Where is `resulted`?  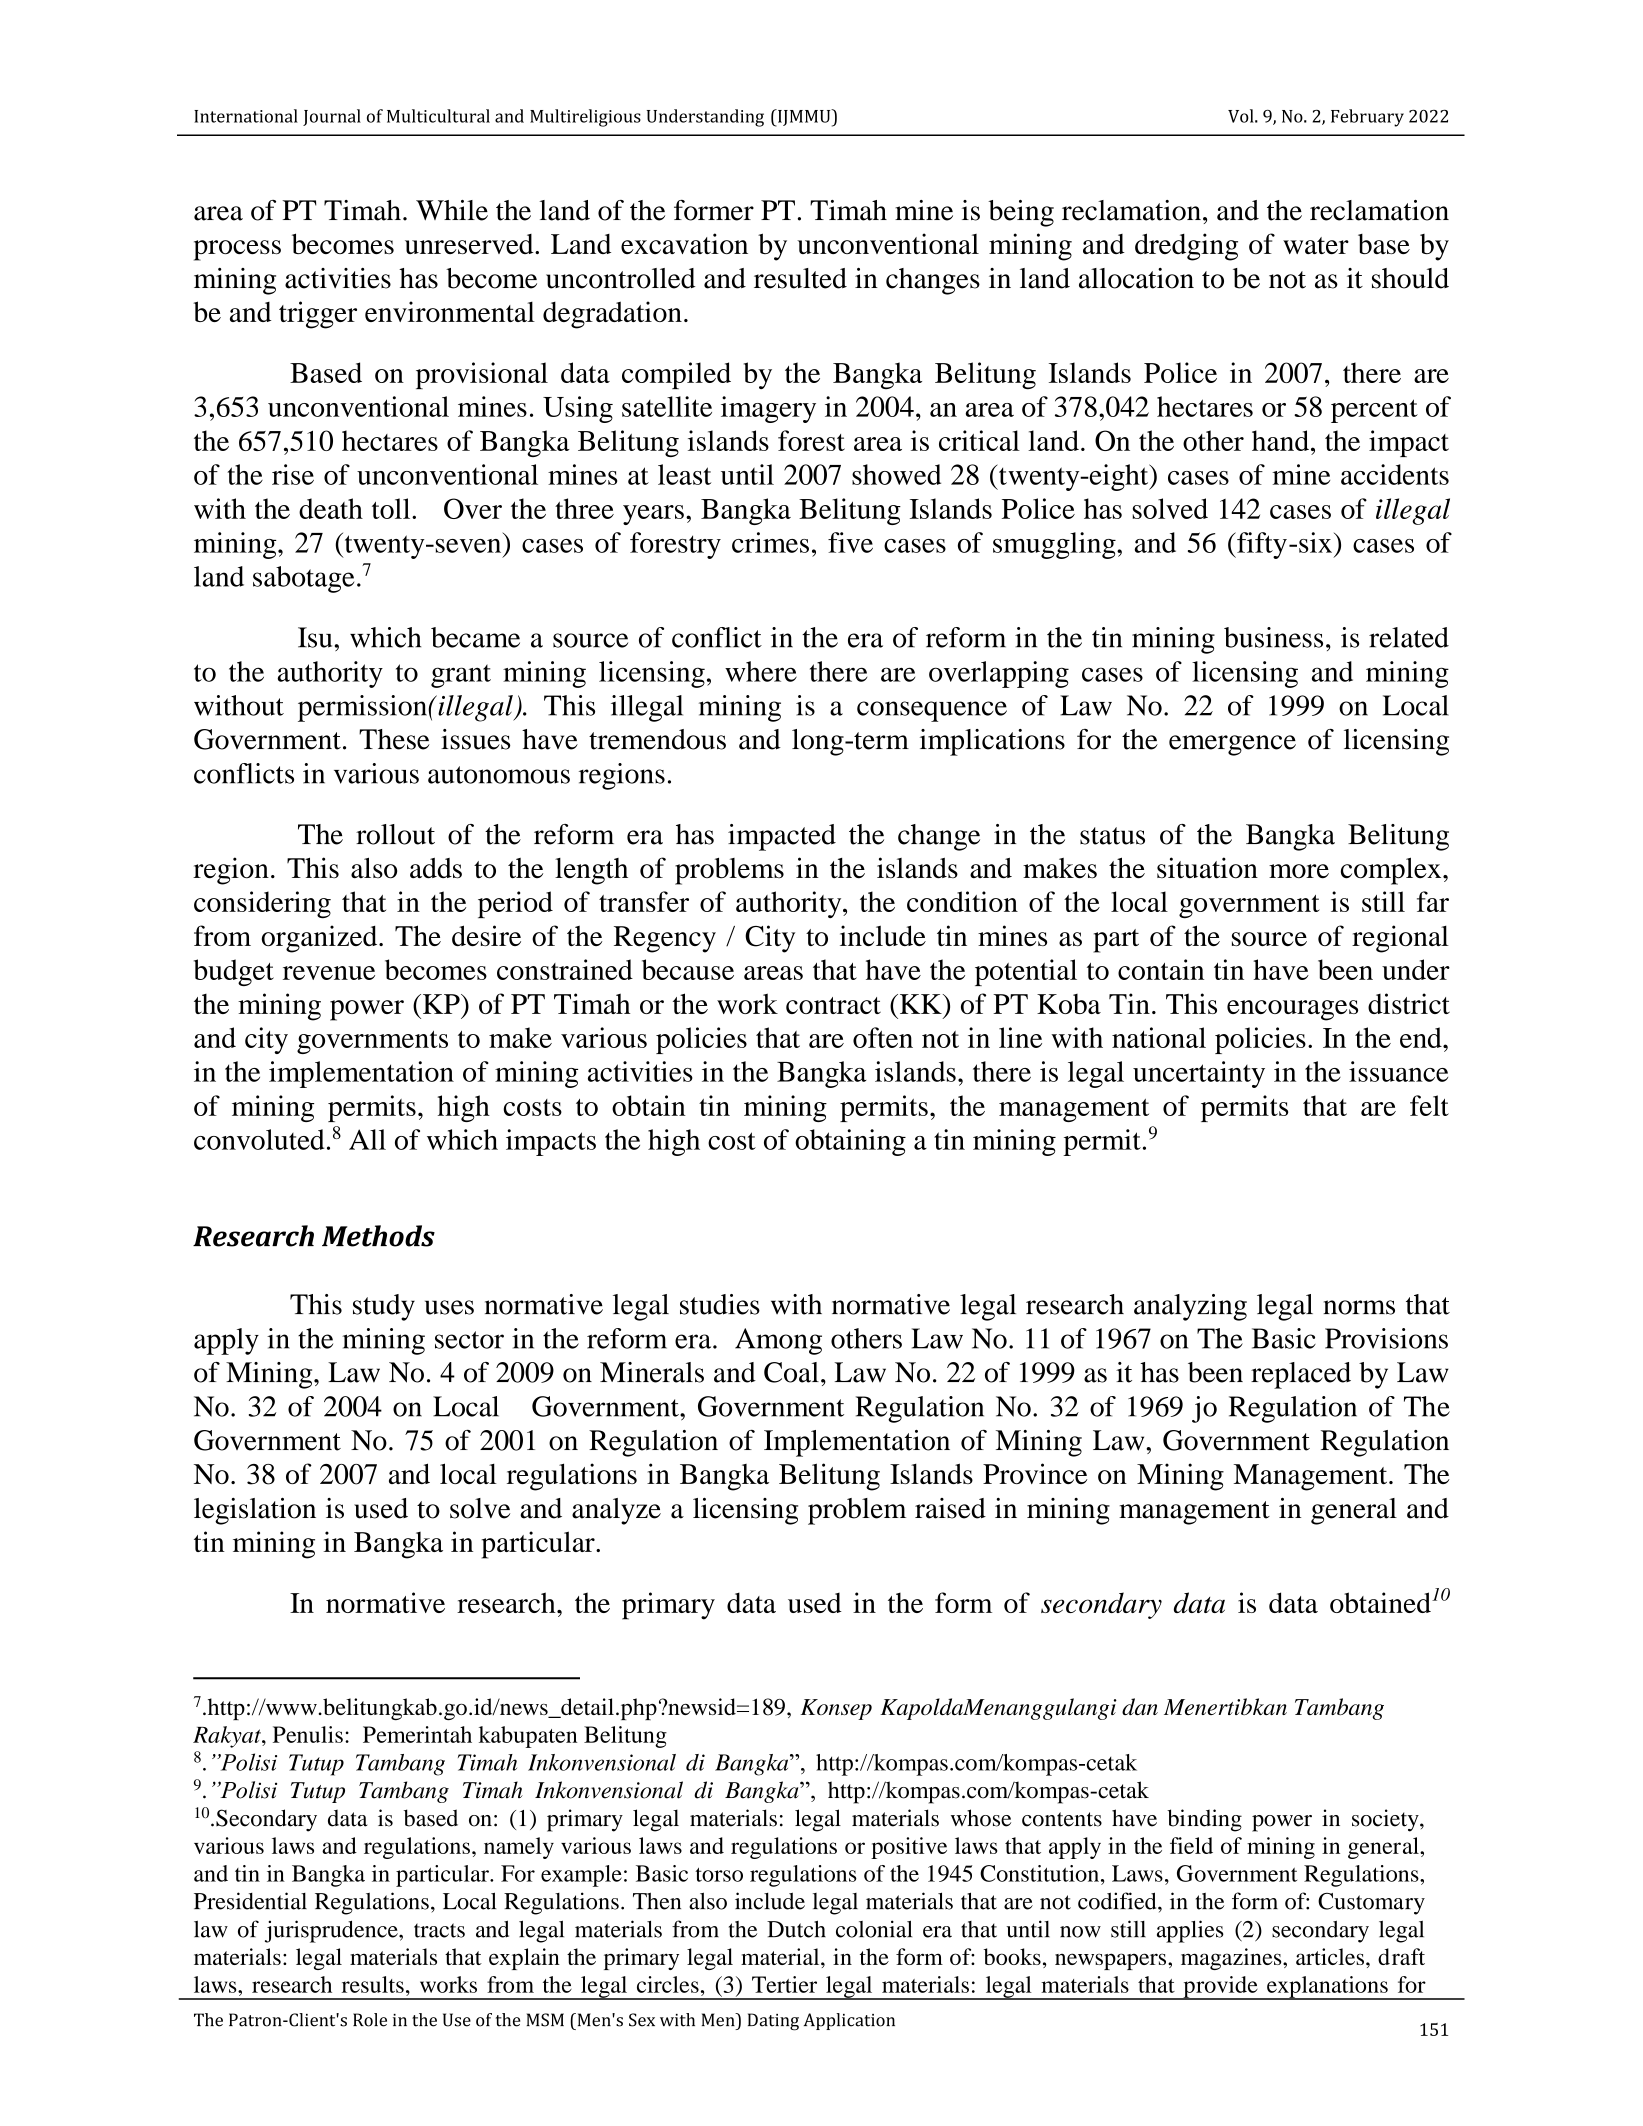 resulted is located at coordinates (800, 278).
